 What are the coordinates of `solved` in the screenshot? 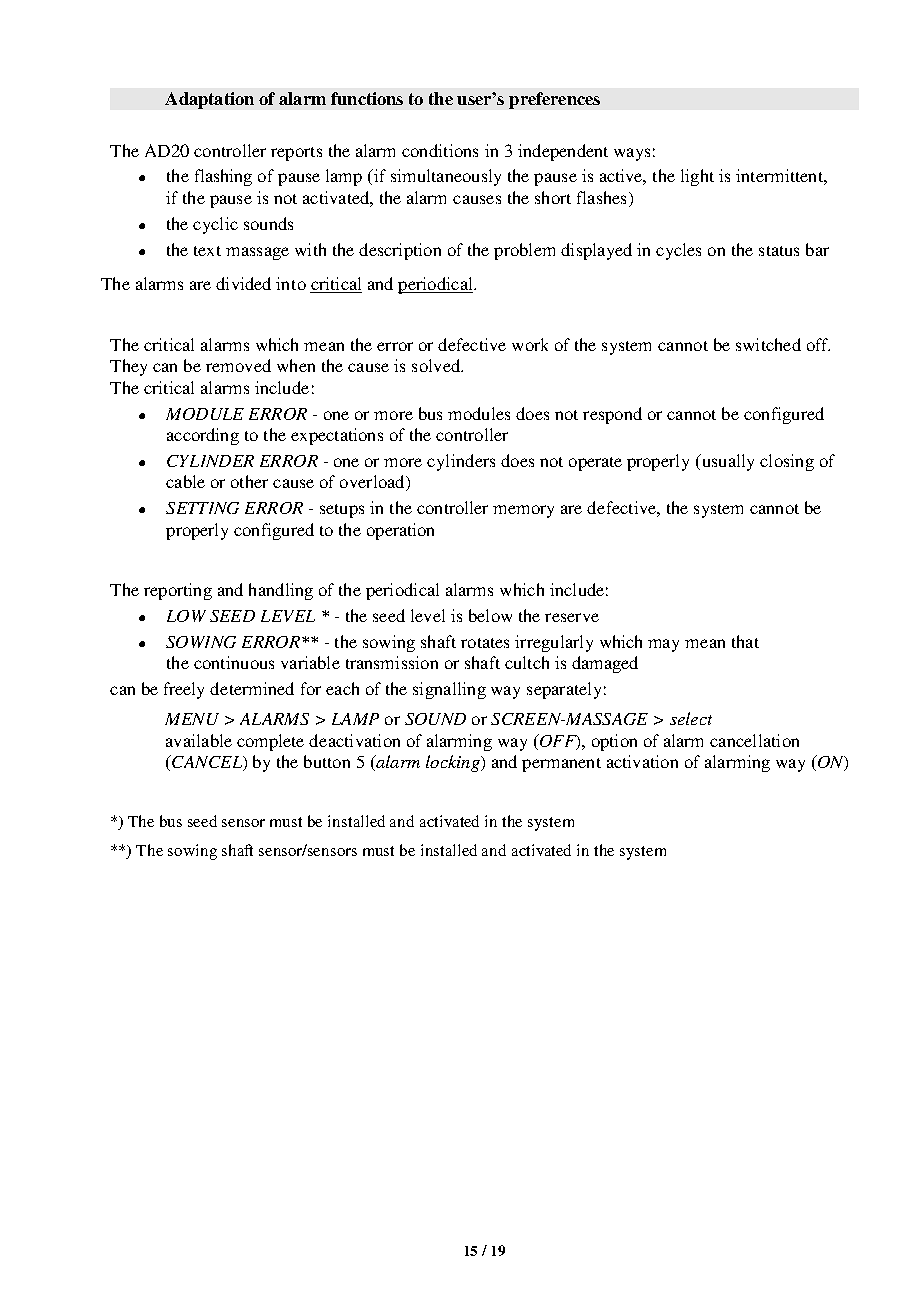 It's located at (437, 365).
